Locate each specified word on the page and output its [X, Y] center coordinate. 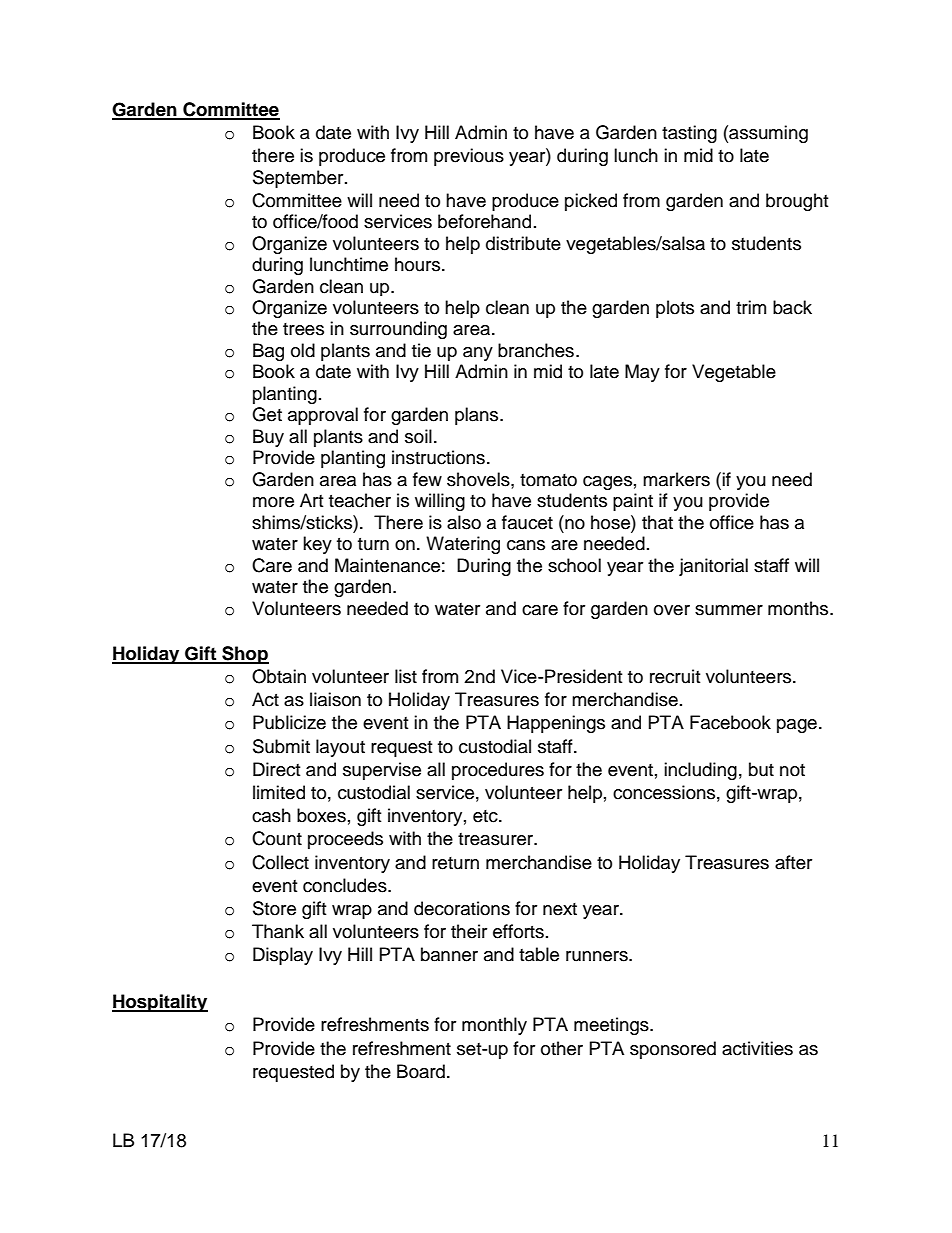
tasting [689, 134]
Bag [268, 352]
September [299, 179]
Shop [244, 655]
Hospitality [160, 1003]
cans [526, 545]
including [700, 771]
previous [469, 157]
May [642, 373]
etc [486, 816]
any [478, 354]
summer [729, 610]
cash [271, 815]
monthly [494, 1026]
